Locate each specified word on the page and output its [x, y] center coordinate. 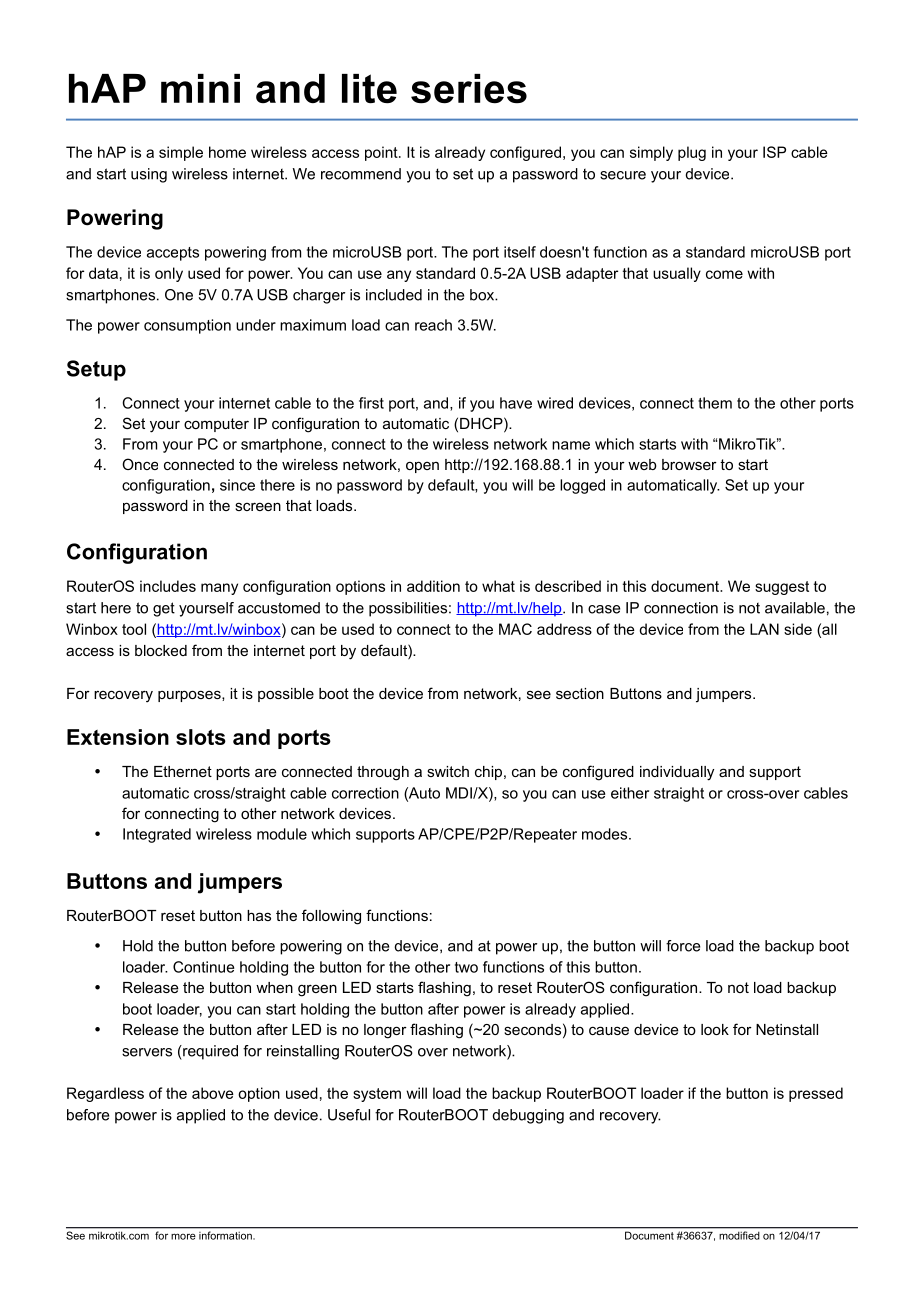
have [516, 403]
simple [181, 153]
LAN [764, 629]
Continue [203, 967]
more [183, 1236]
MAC [515, 629]
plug [692, 153]
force [683, 946]
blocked [161, 650]
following [331, 917]
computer [216, 425]
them [715, 403]
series [469, 89]
